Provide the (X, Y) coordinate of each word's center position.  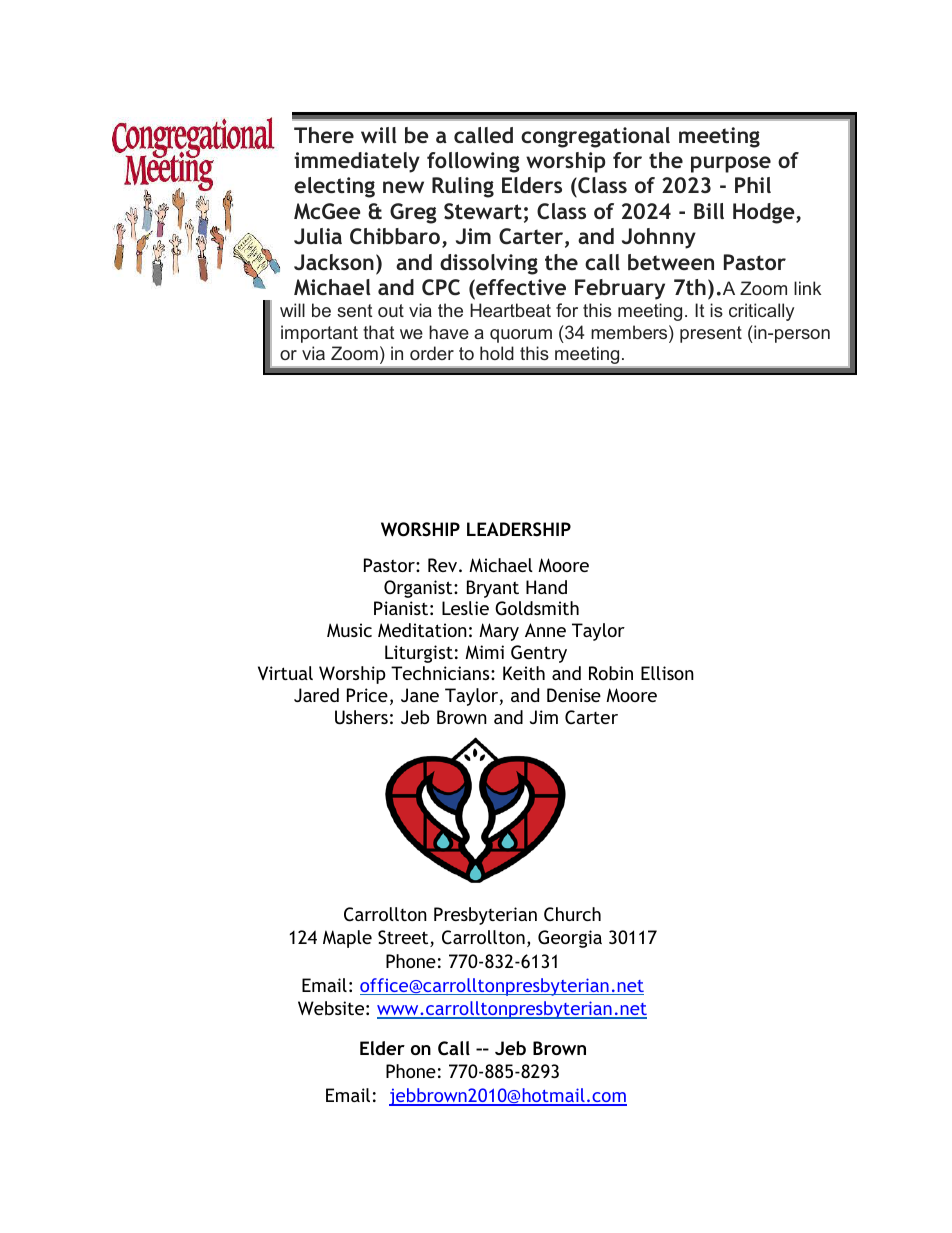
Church (572, 914)
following (473, 162)
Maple (347, 939)
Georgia (570, 939)
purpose (731, 164)
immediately (357, 162)
